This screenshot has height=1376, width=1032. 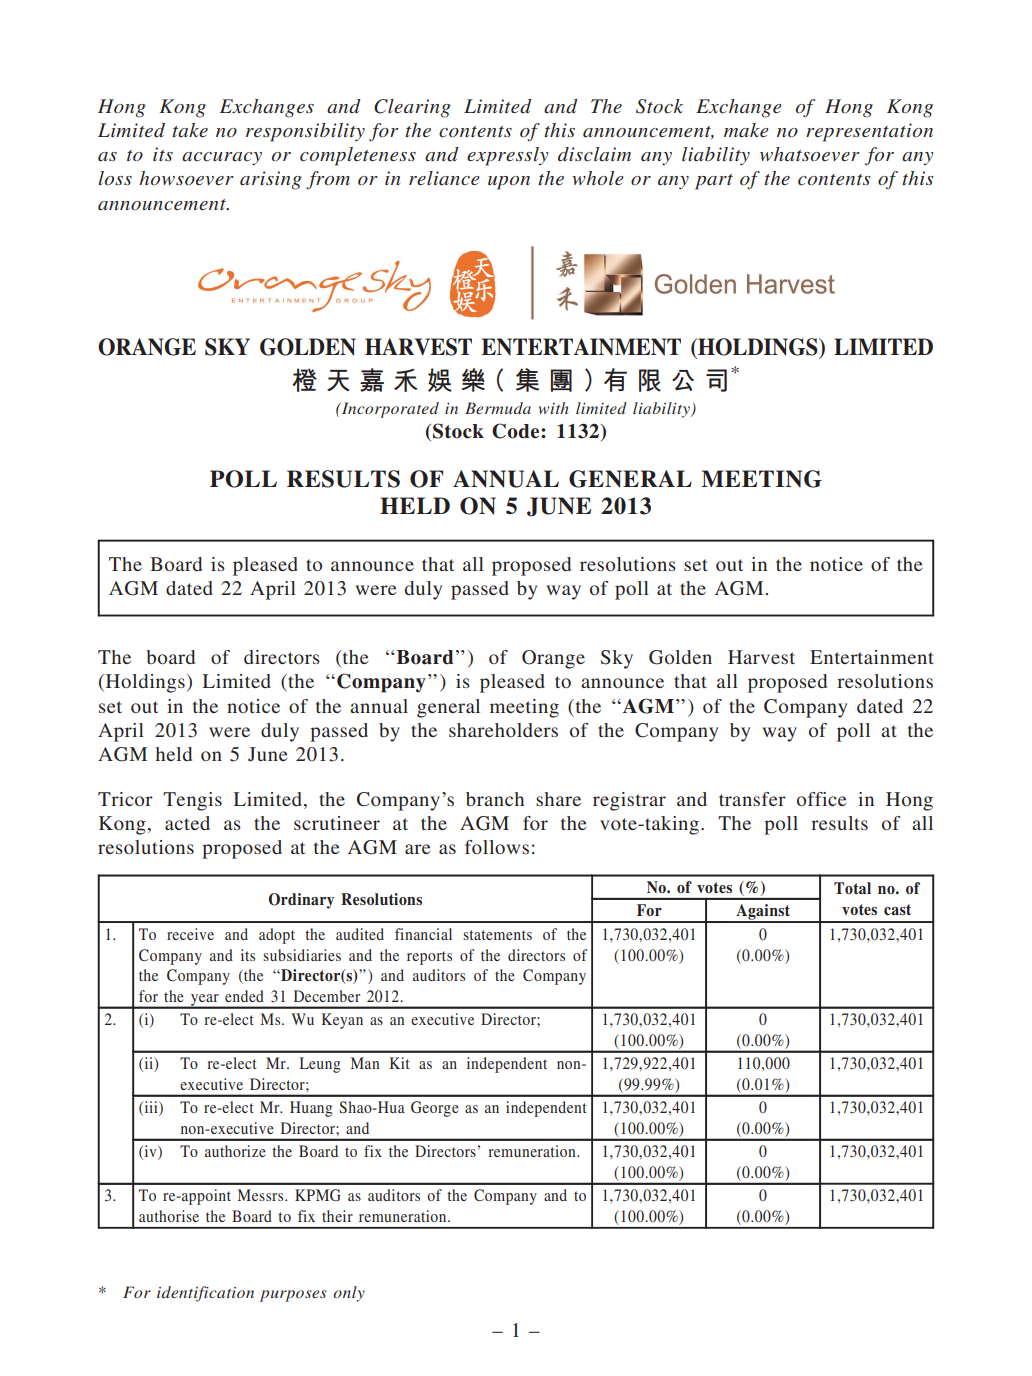 I want to click on accuracy, so click(x=222, y=158).
